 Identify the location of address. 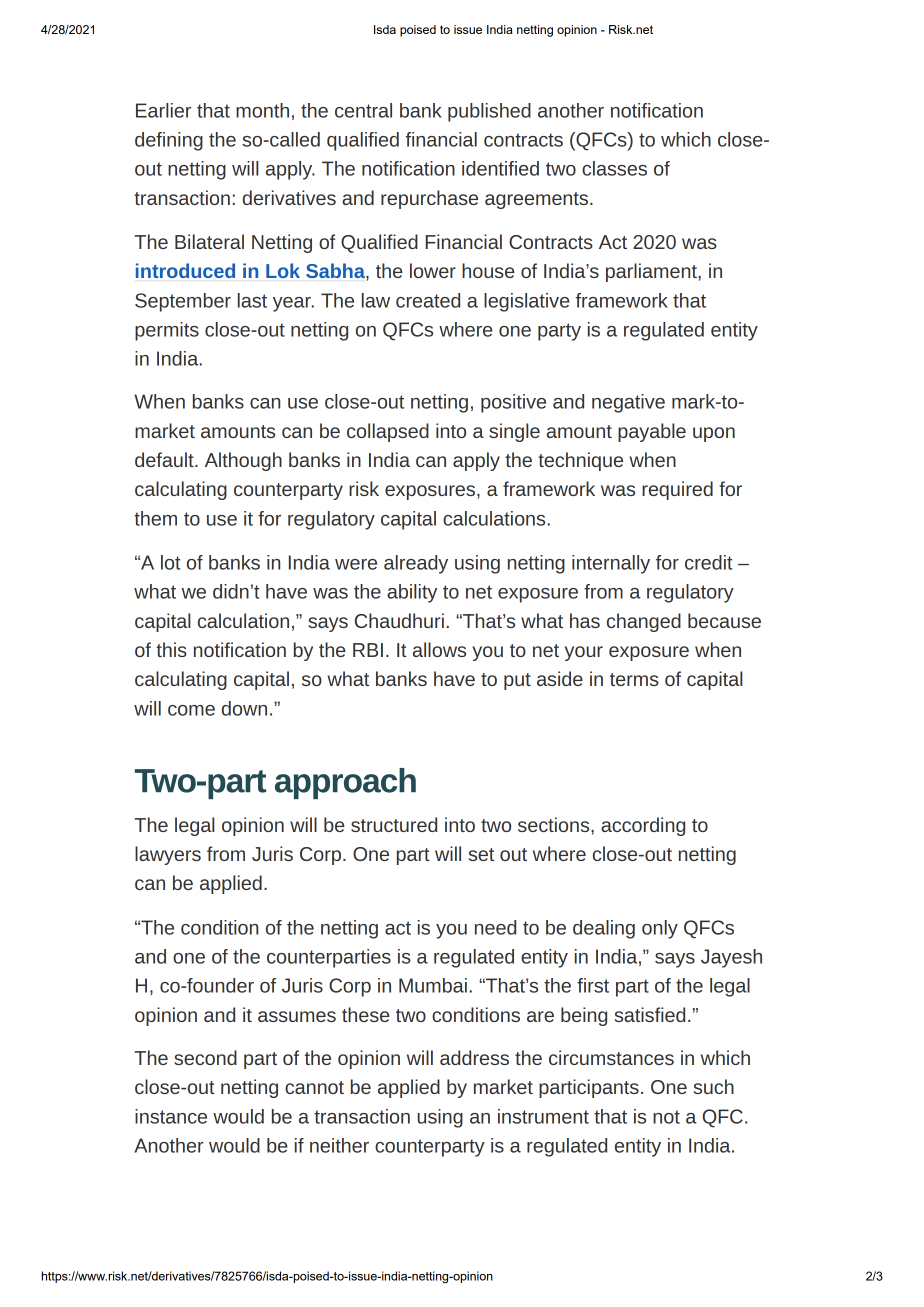
(474, 1057).
